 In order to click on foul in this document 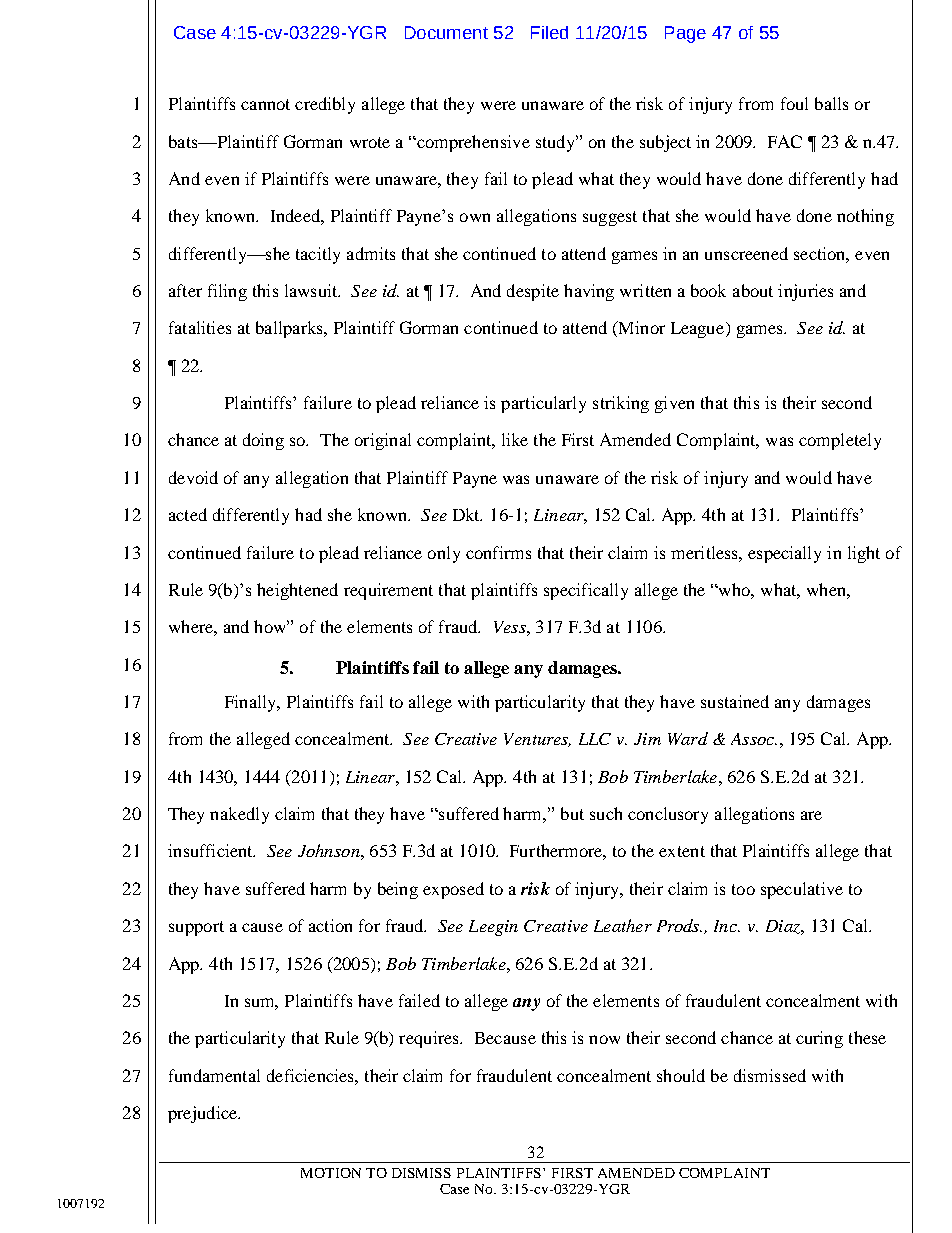, I will do `click(794, 103)`.
